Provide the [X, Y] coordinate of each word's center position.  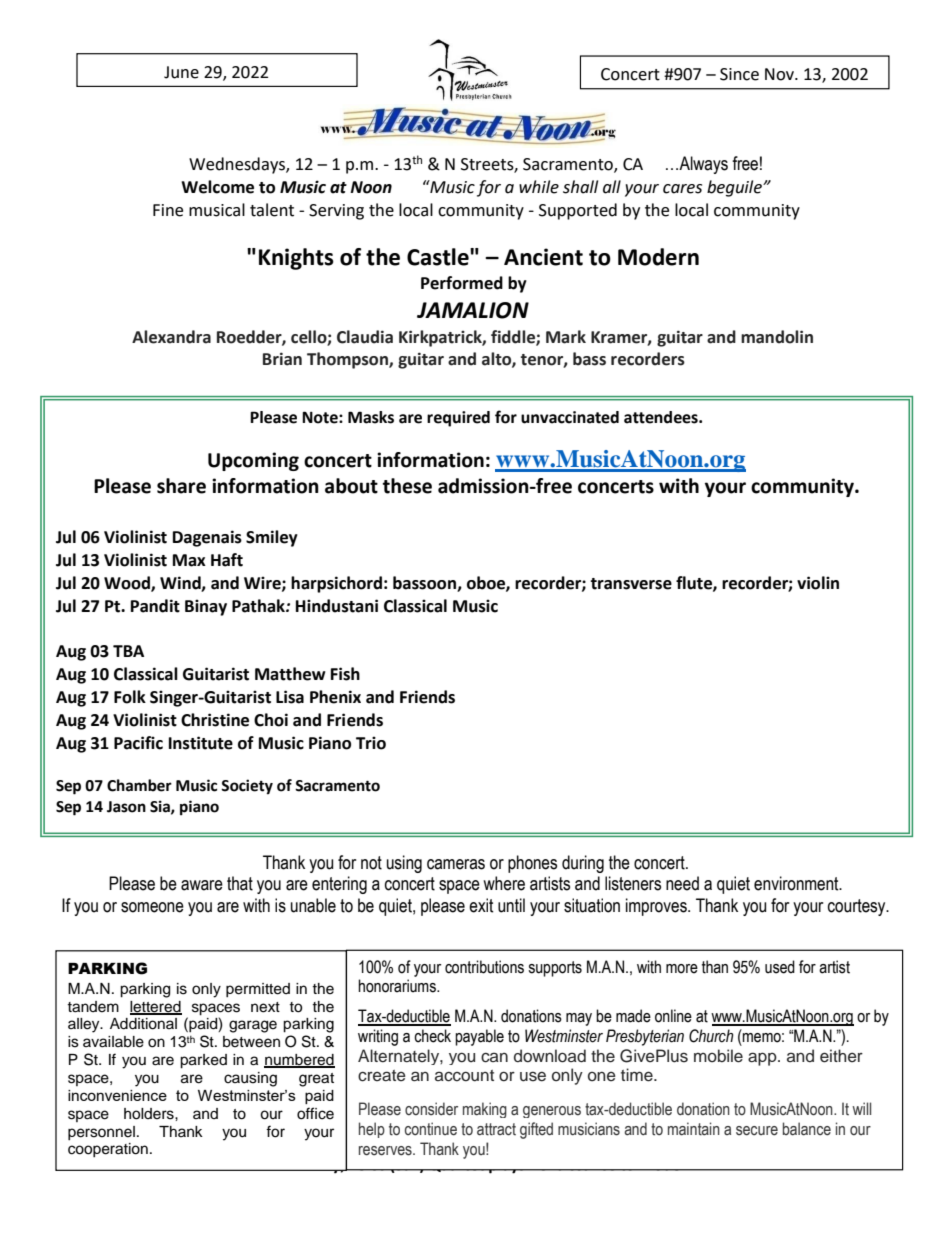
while [539, 187]
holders [150, 1114]
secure [757, 1131]
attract [496, 1129]
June [181, 72]
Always [702, 165]
